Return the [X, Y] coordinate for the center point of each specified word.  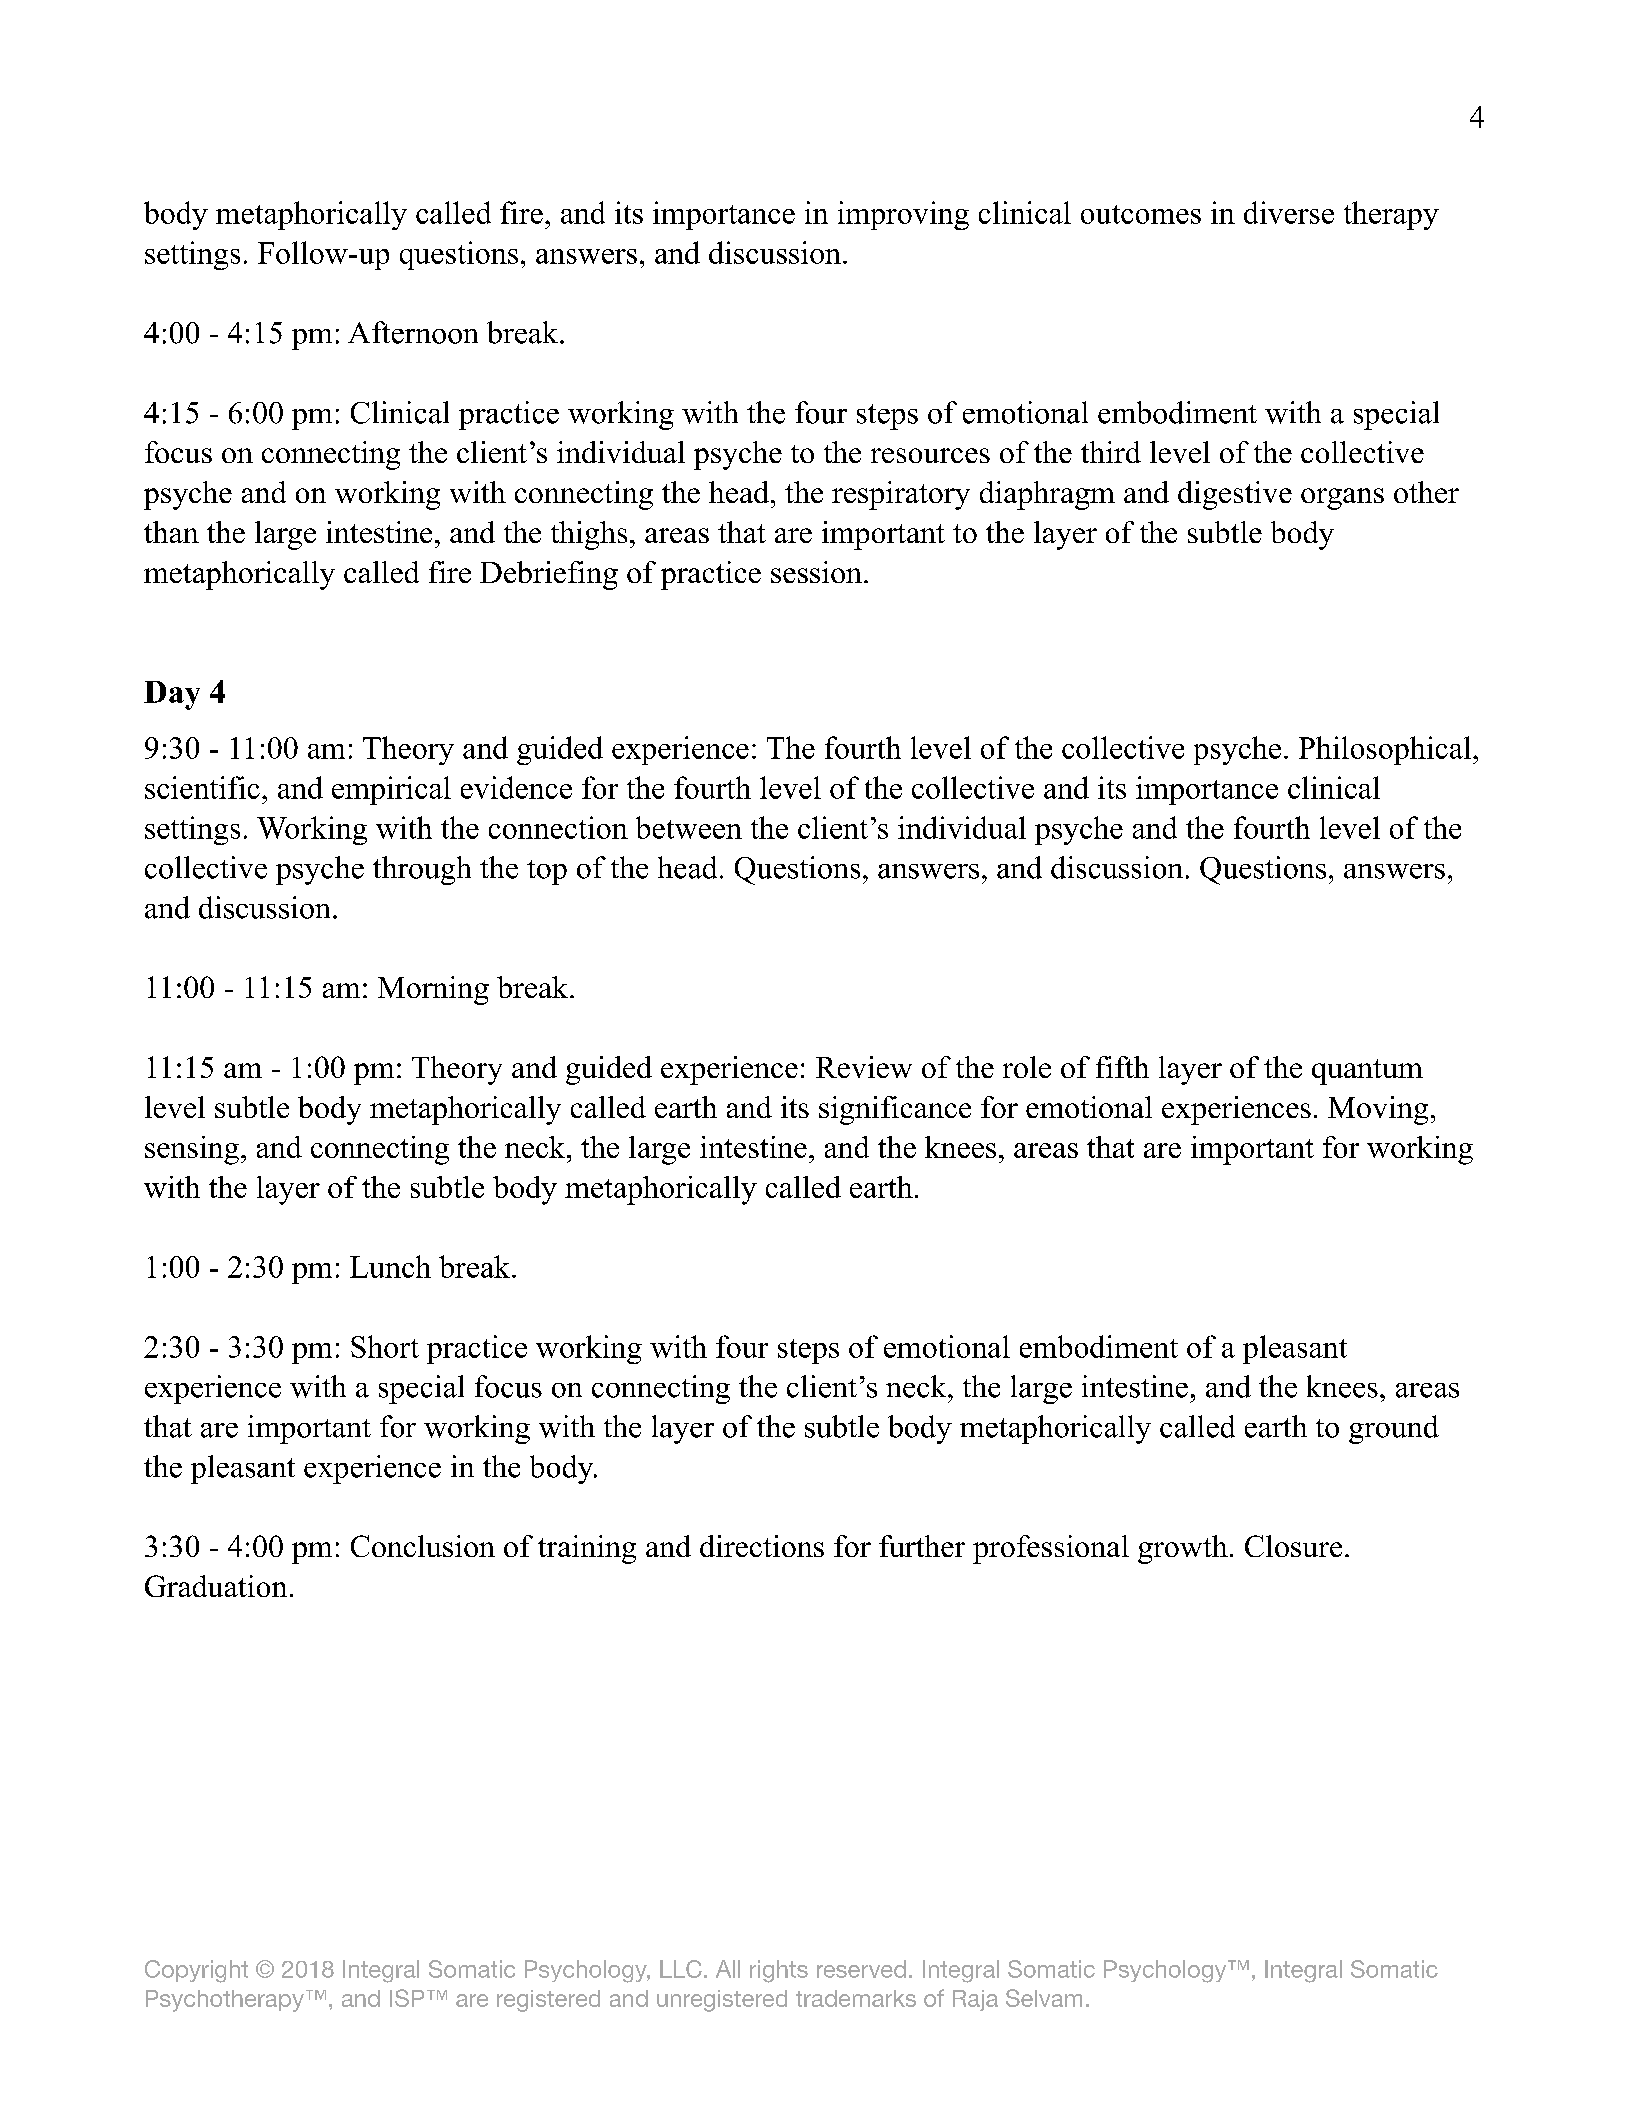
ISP [407, 1998]
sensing [192, 1150]
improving [903, 215]
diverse [1289, 212]
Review [864, 1067]
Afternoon [413, 332]
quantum [1367, 1072]
